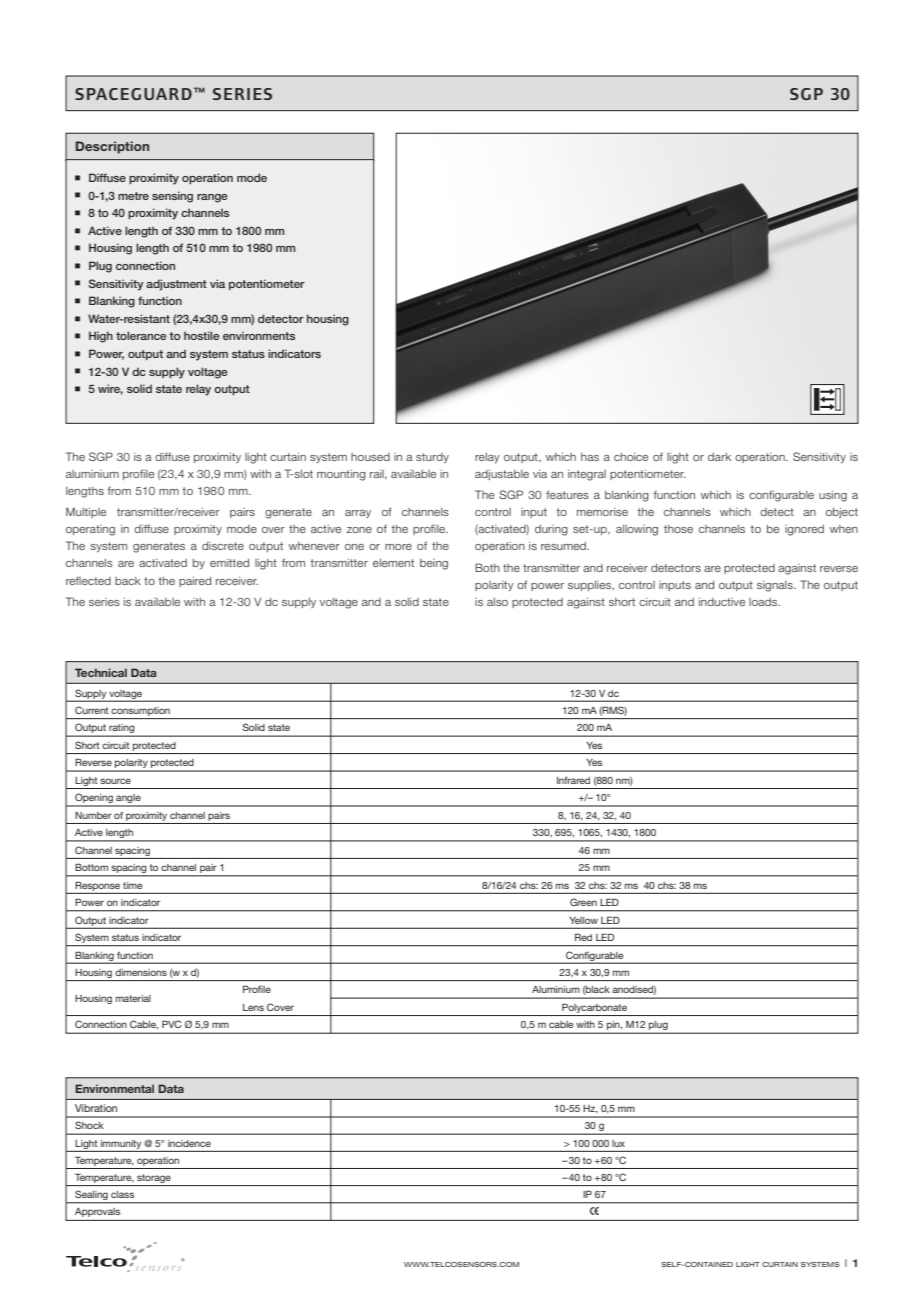 This screenshot has width=924, height=1308. What do you see at coordinates (432, 458) in the screenshot?
I see `sturdy` at bounding box center [432, 458].
